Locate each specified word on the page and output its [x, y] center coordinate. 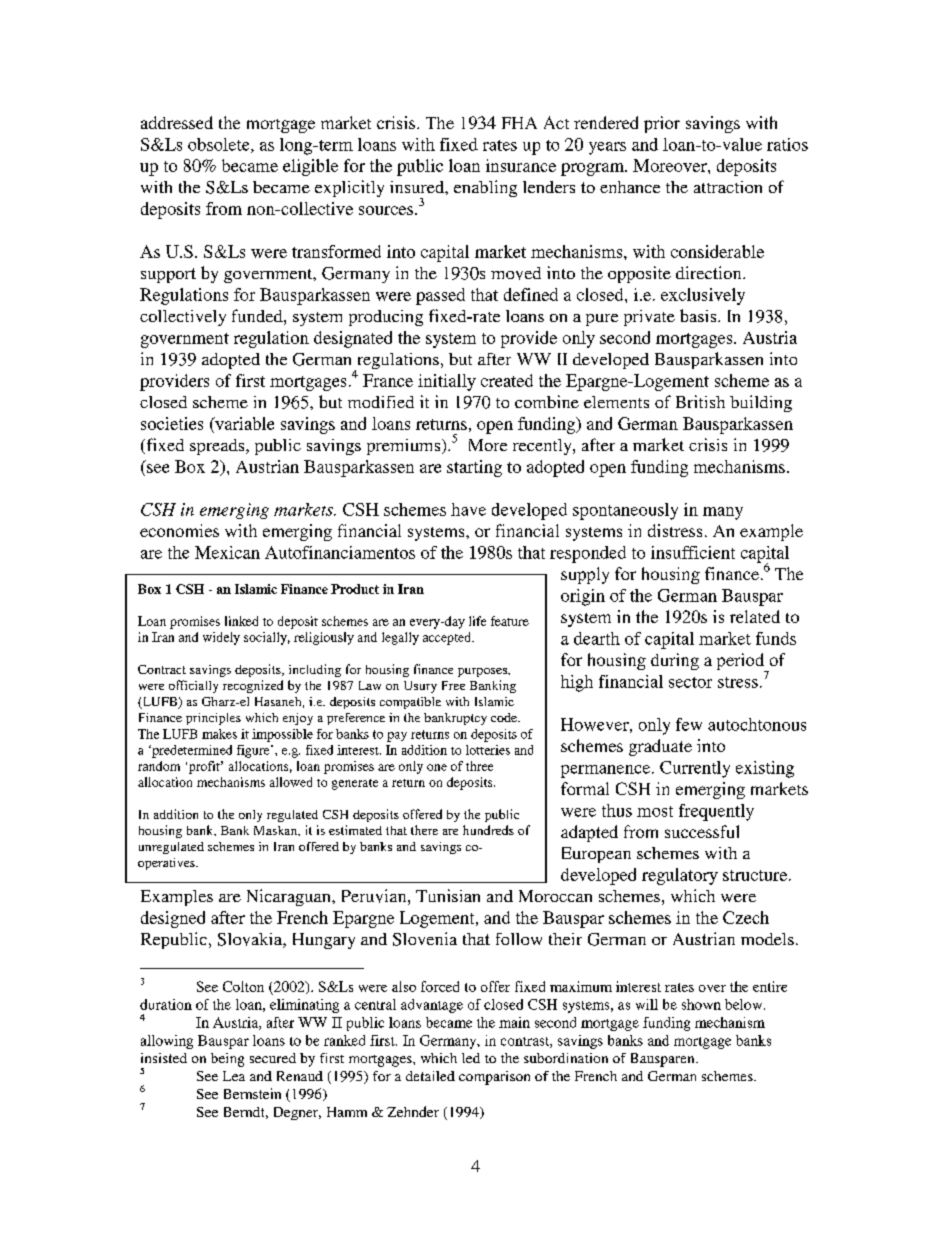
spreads [218, 447]
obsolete [220, 145]
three [479, 766]
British [700, 401]
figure [254, 751]
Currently [695, 769]
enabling [485, 188]
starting [474, 468]
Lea [234, 1076]
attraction [728, 187]
